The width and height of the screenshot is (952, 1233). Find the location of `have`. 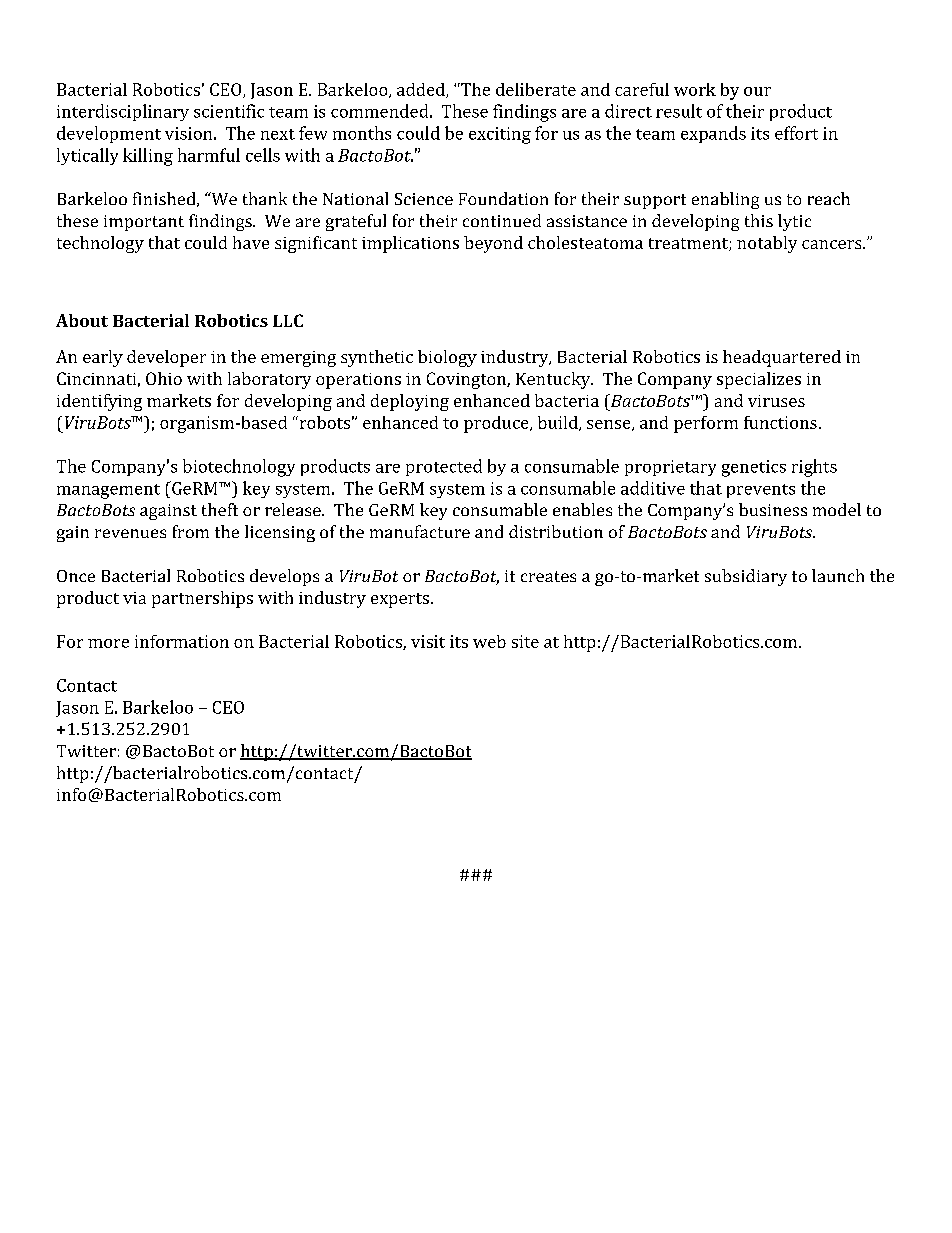

have is located at coordinates (251, 242).
